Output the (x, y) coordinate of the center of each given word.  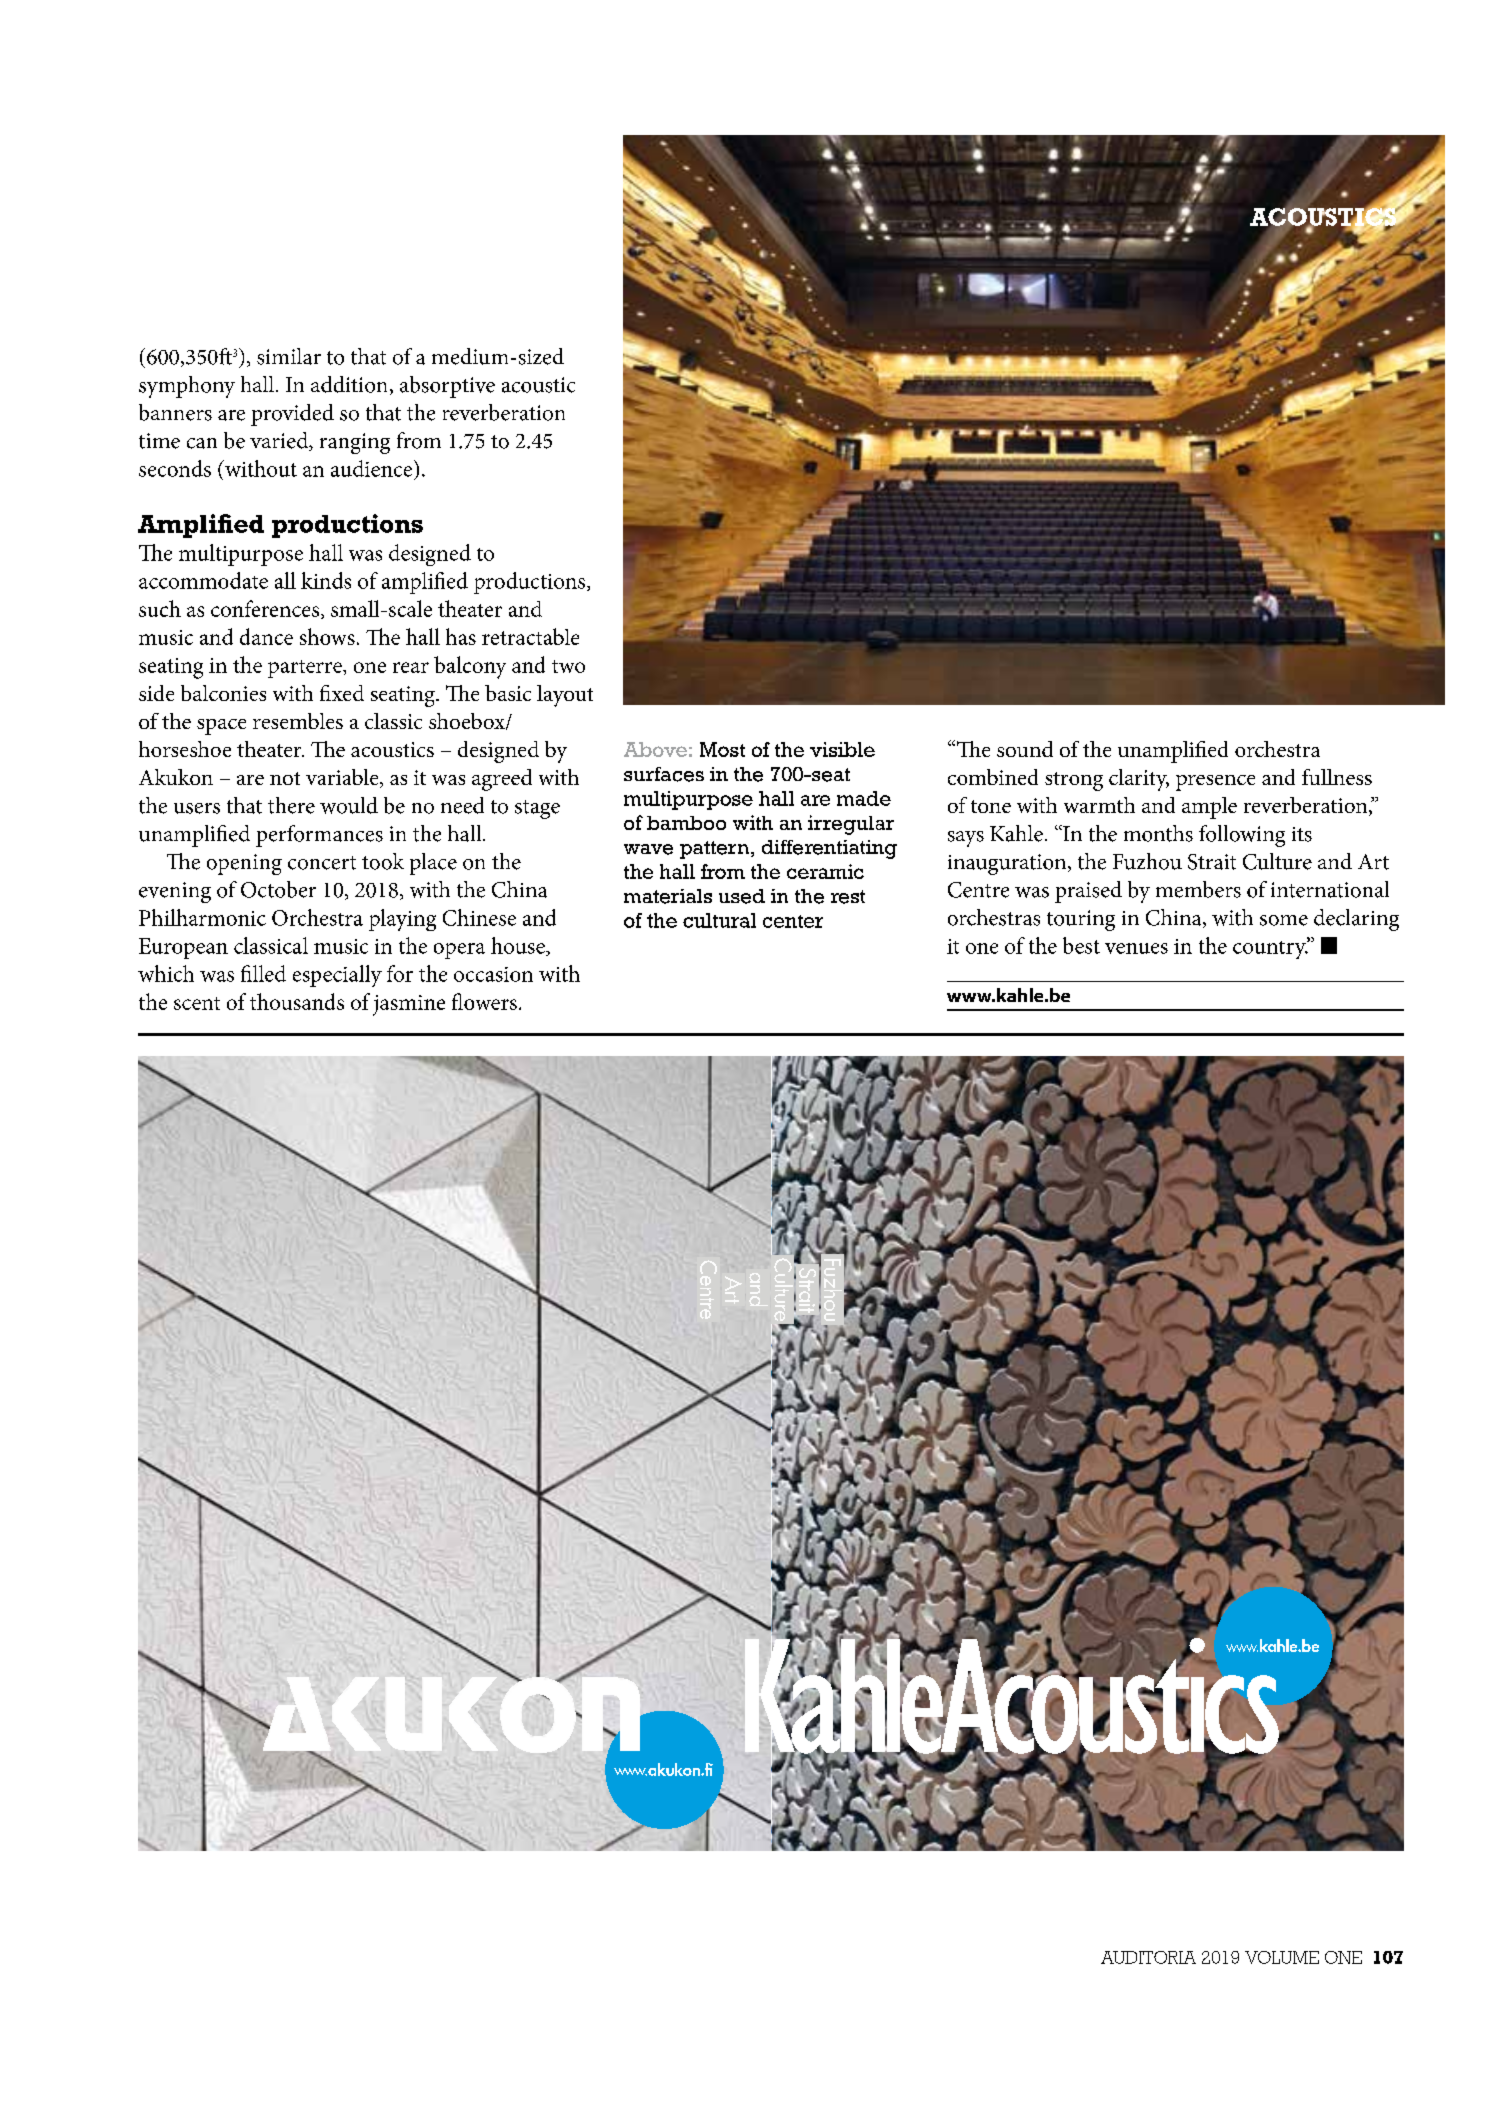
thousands (297, 1001)
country (1270, 948)
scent (197, 1003)
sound (1025, 749)
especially (337, 976)
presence (1215, 783)
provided (292, 415)
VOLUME (1282, 1957)
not (285, 778)
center (793, 921)
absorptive (447, 387)
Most (722, 749)
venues (1136, 948)
